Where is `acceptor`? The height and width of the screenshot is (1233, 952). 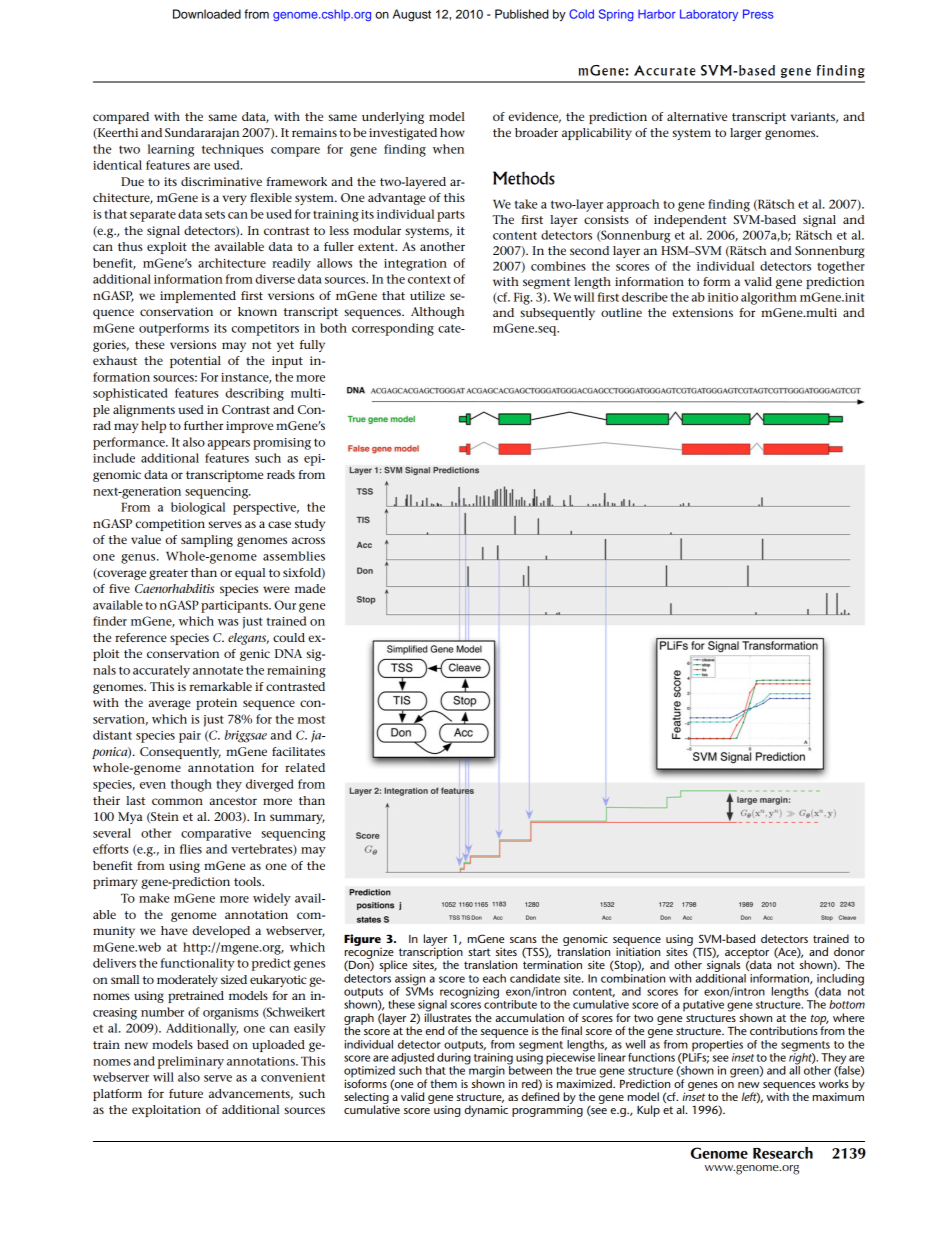
acceptor is located at coordinates (747, 954).
